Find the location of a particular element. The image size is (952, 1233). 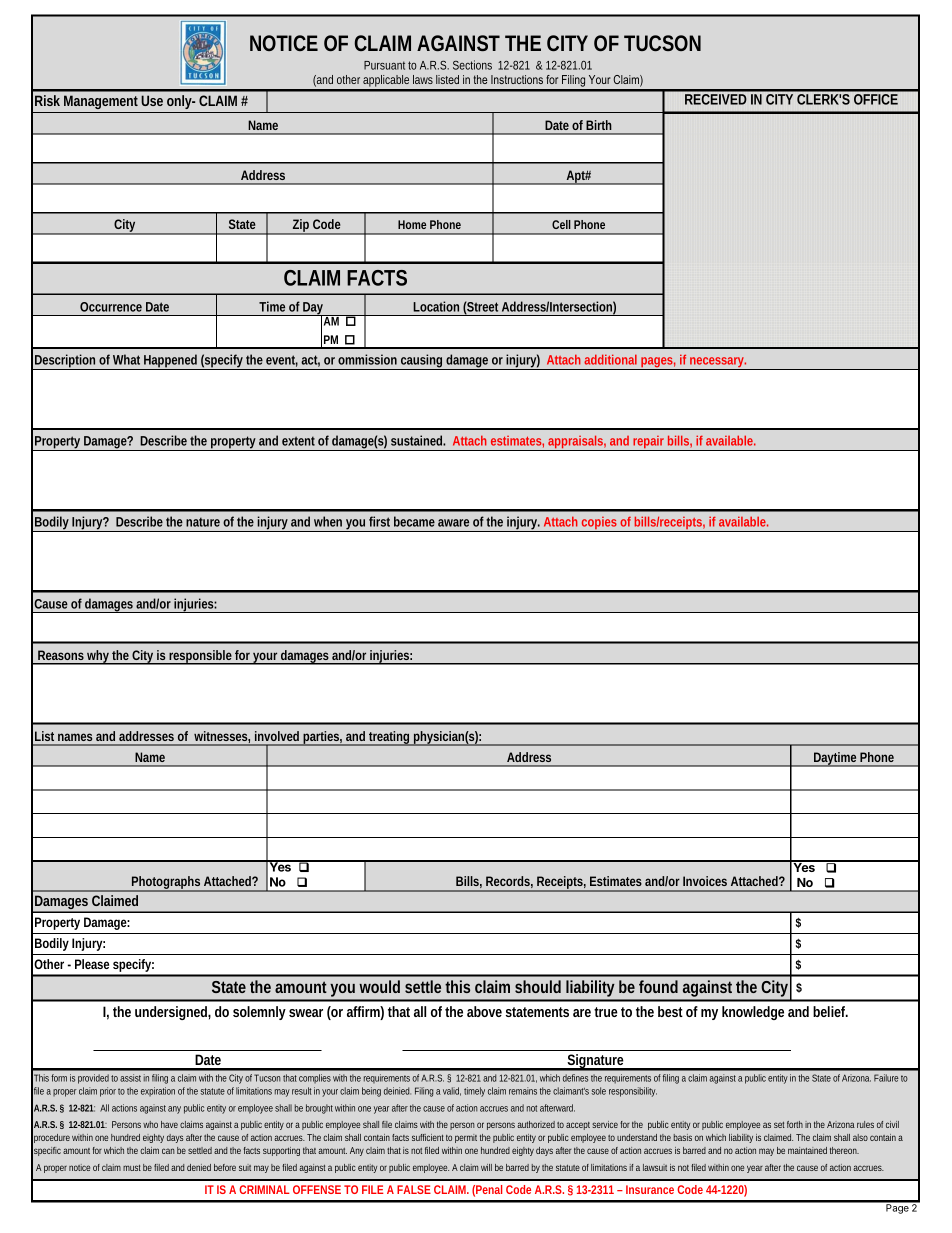

copies is located at coordinates (600, 524).
